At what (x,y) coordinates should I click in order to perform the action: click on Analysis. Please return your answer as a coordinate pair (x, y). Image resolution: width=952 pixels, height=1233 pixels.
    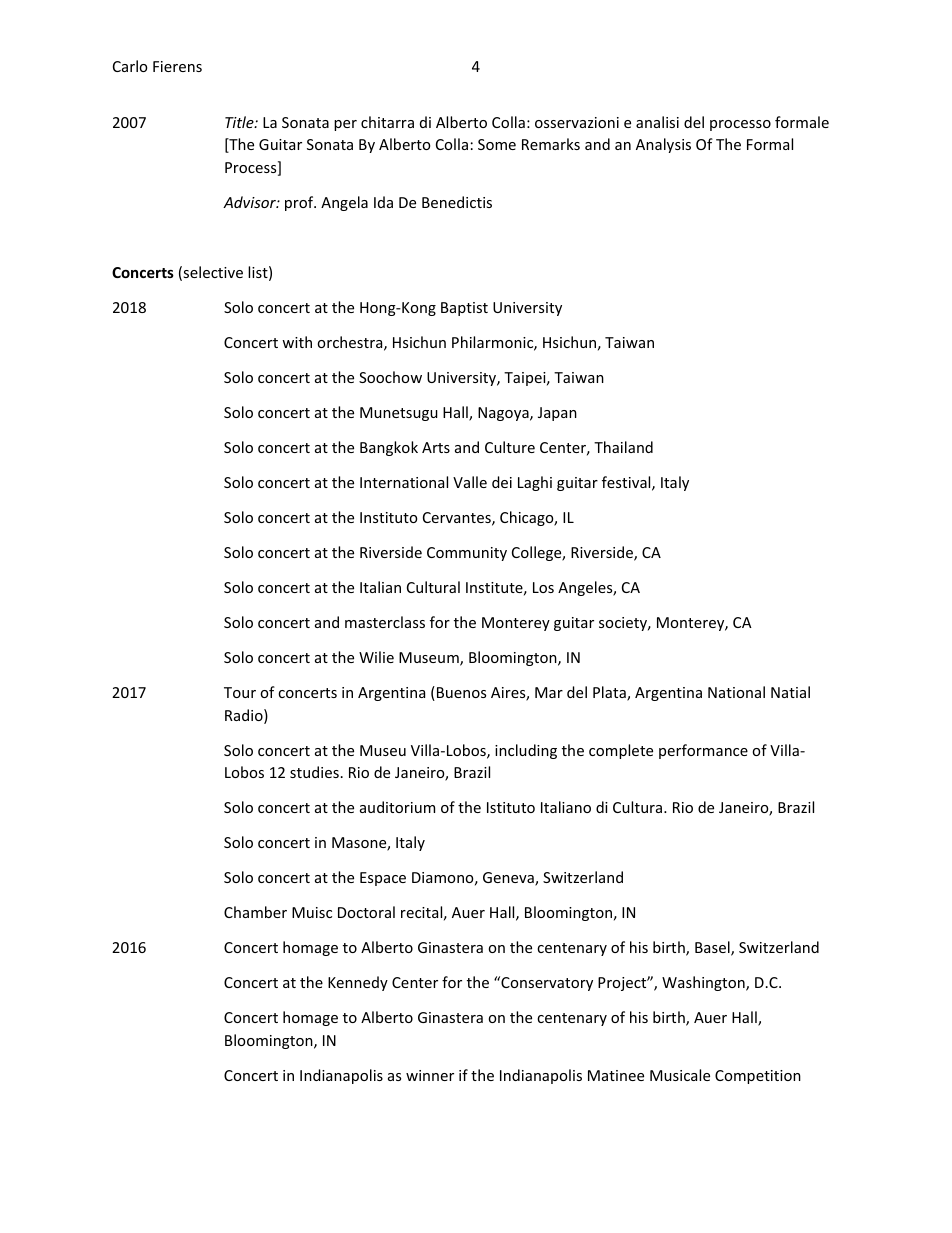
    Looking at the image, I should click on (663, 145).
